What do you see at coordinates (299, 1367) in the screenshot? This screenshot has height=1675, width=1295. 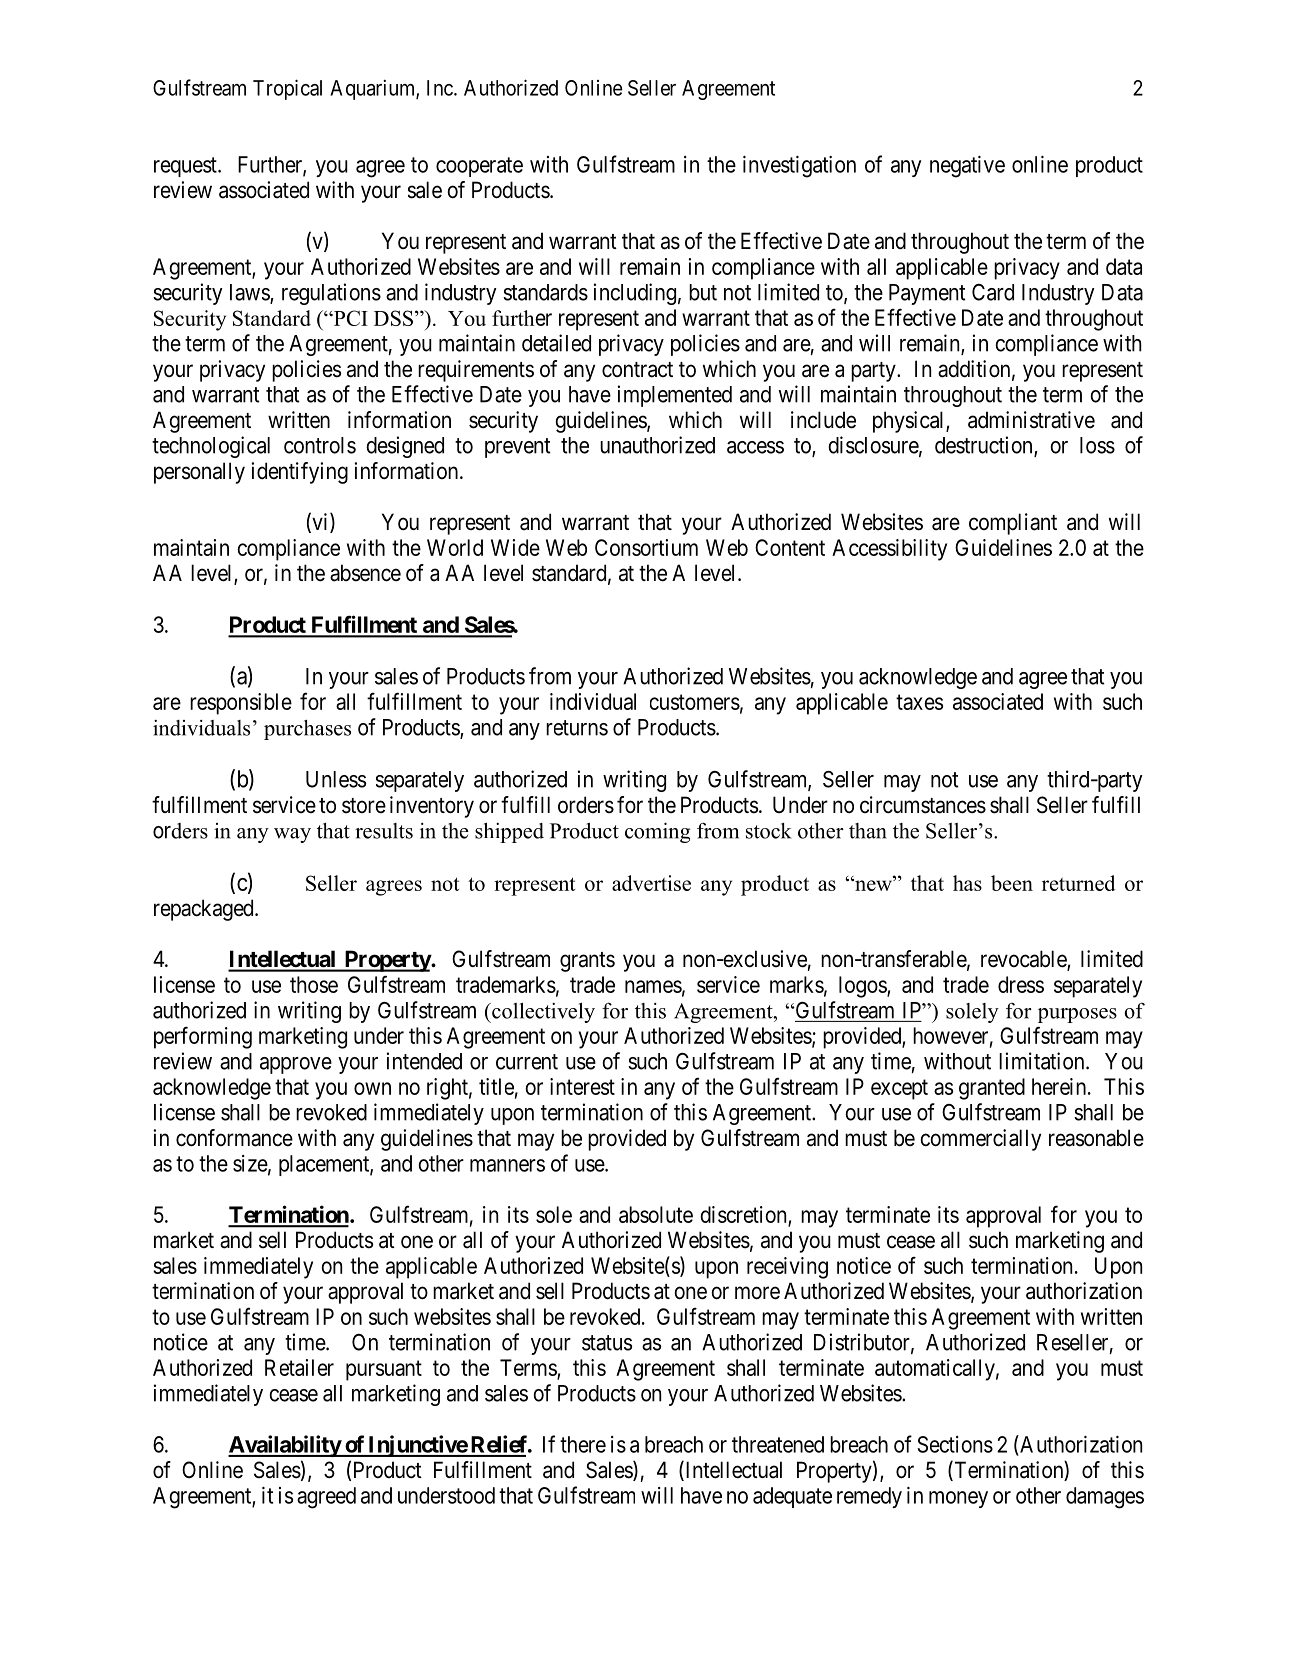 I see `Retailer` at bounding box center [299, 1367].
